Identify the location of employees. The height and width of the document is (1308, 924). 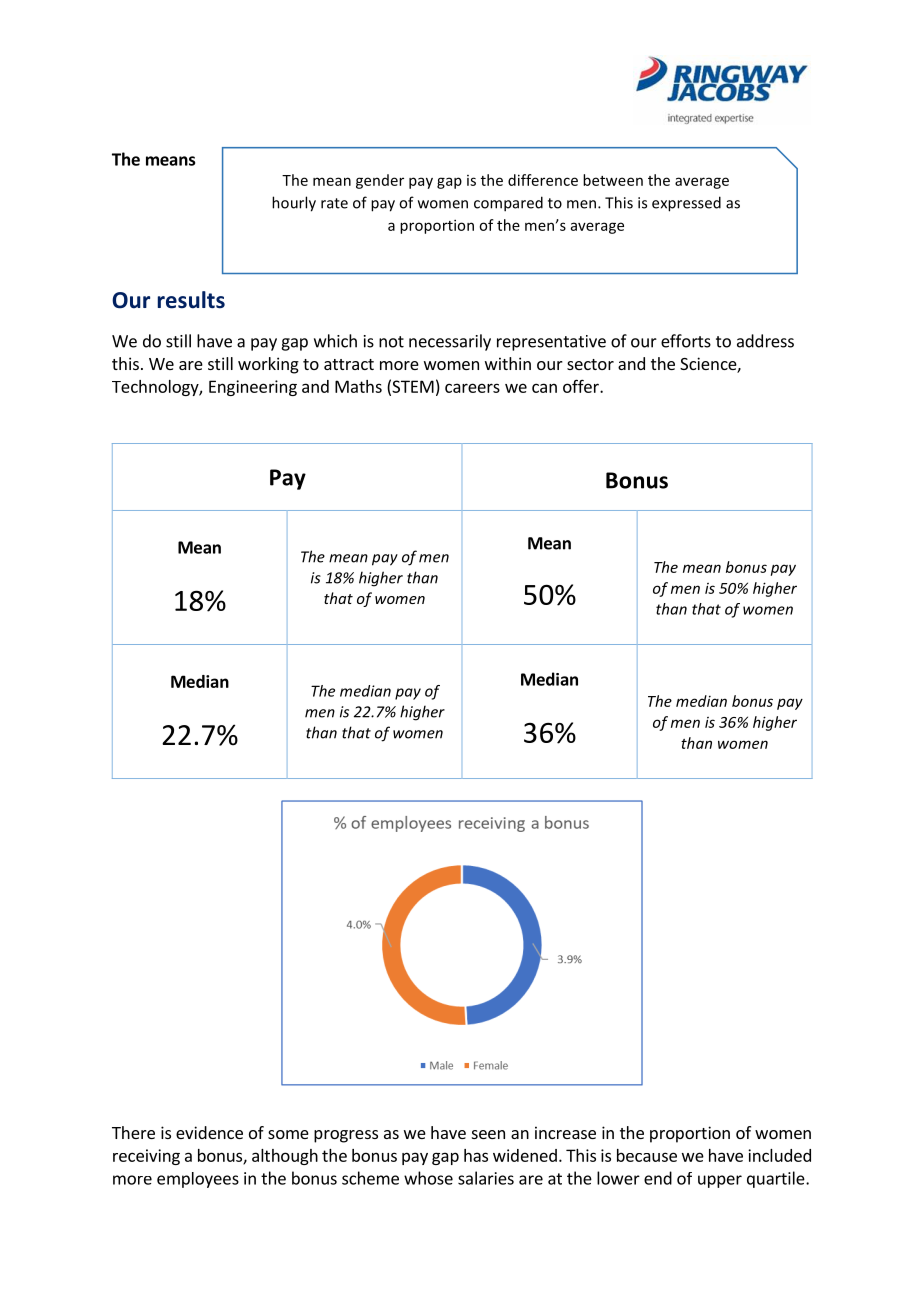
(198, 1180).
